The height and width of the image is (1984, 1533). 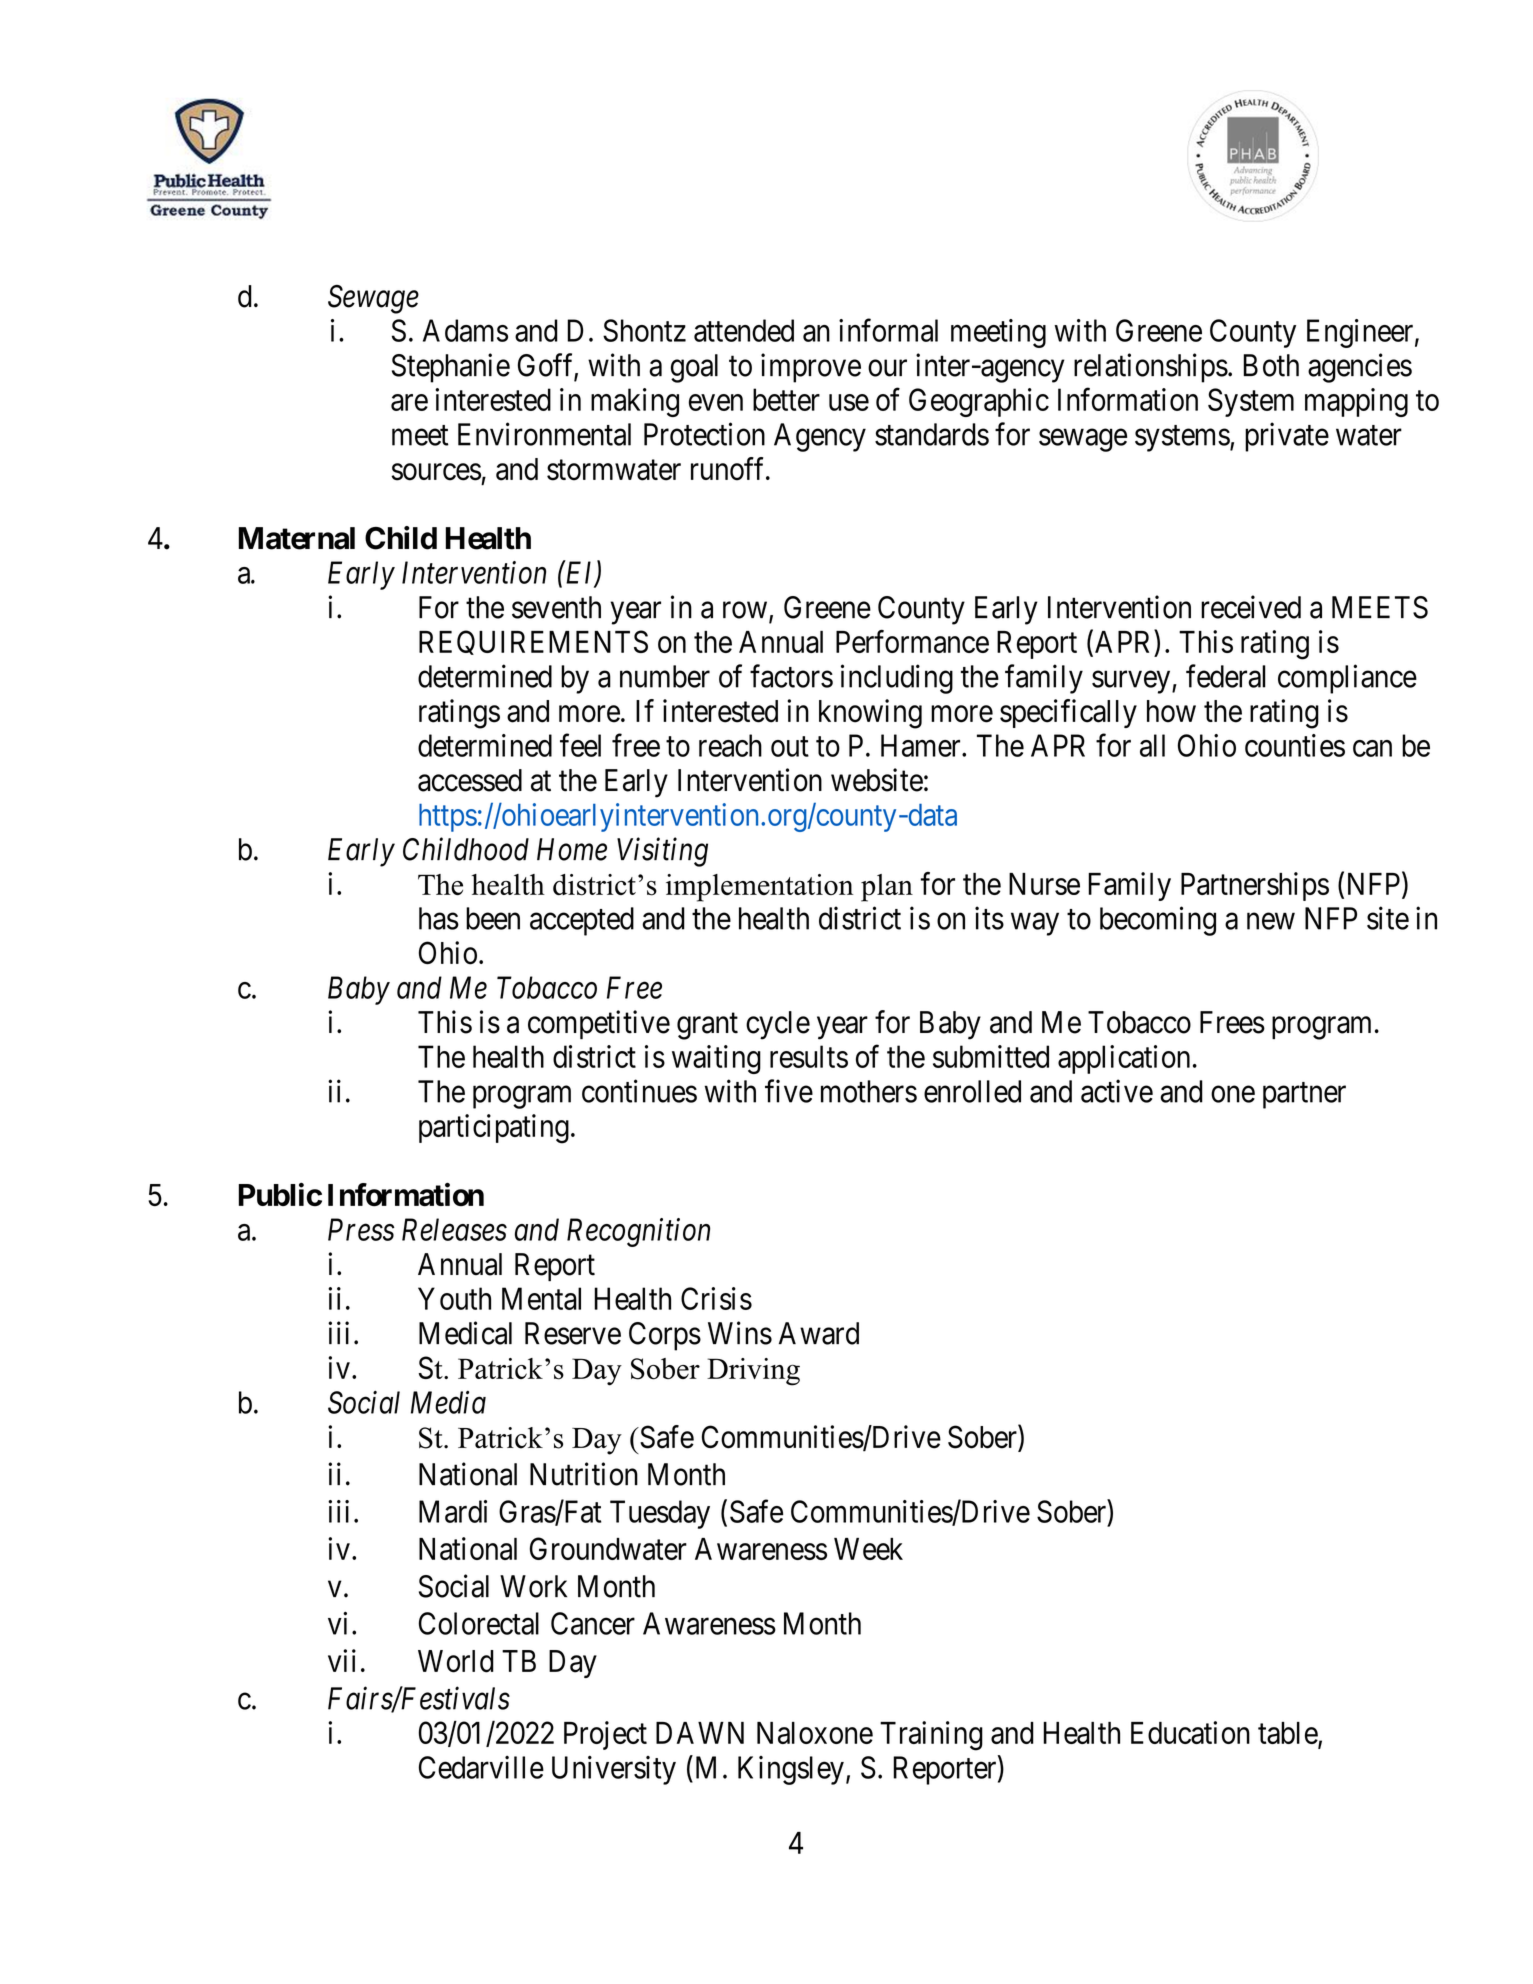 What do you see at coordinates (1271, 365) in the image?
I see `Both` at bounding box center [1271, 365].
